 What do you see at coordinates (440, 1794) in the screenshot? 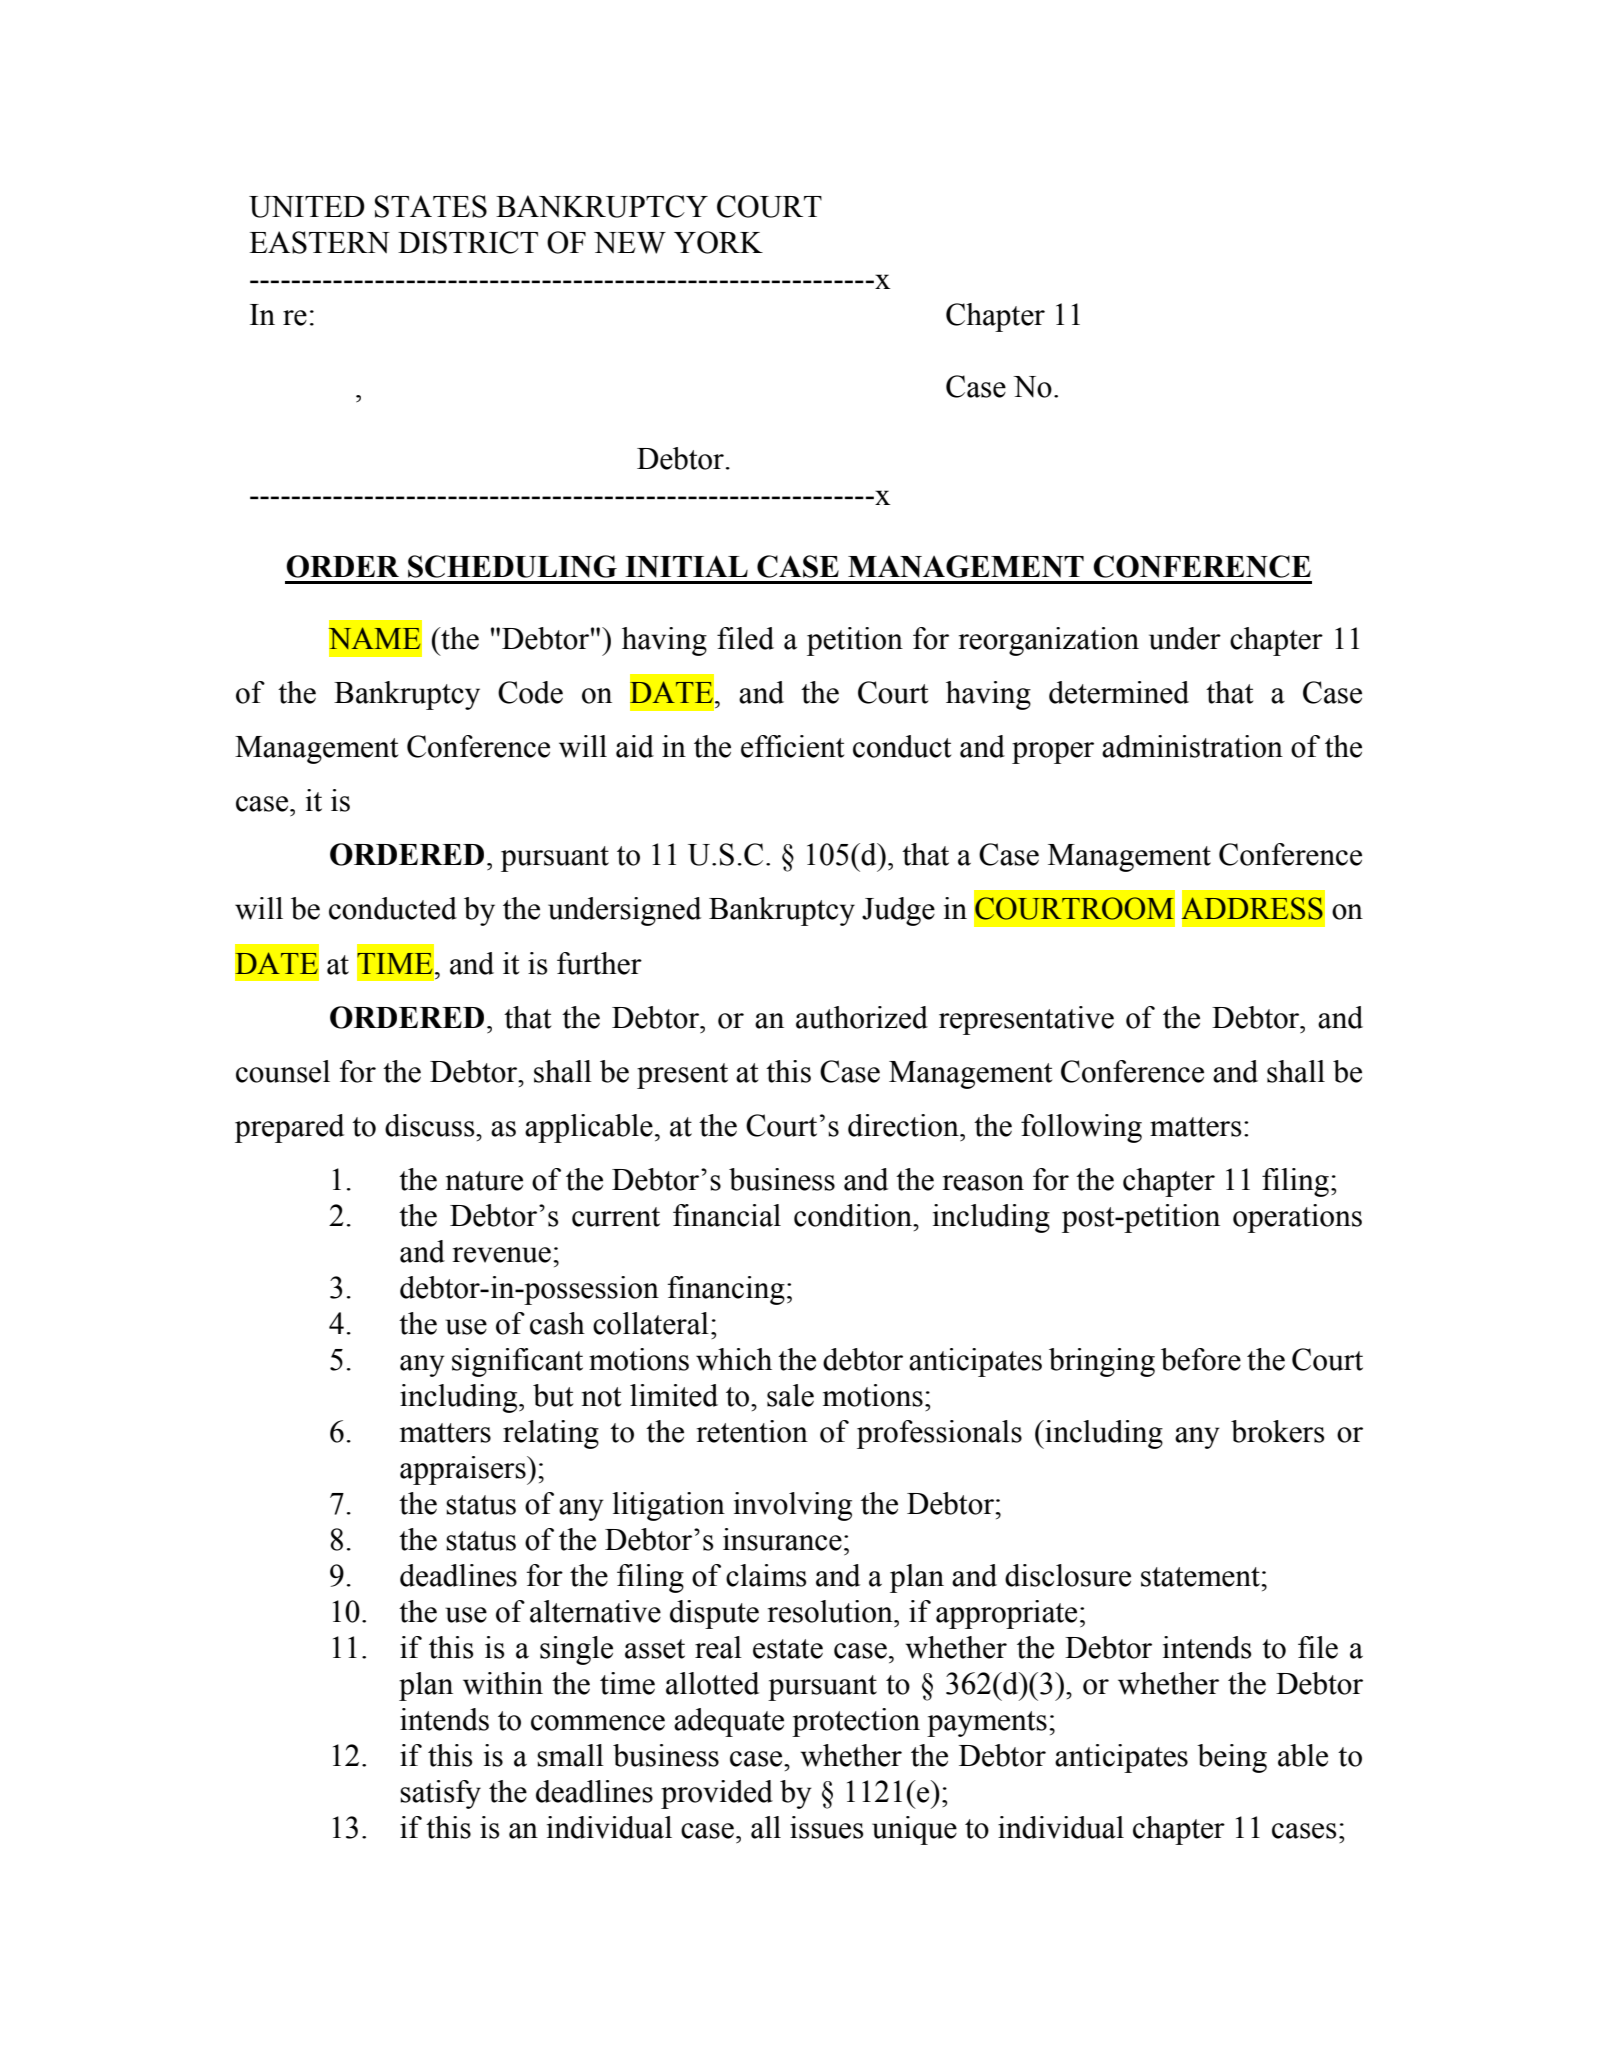
I see `satisfy` at bounding box center [440, 1794].
